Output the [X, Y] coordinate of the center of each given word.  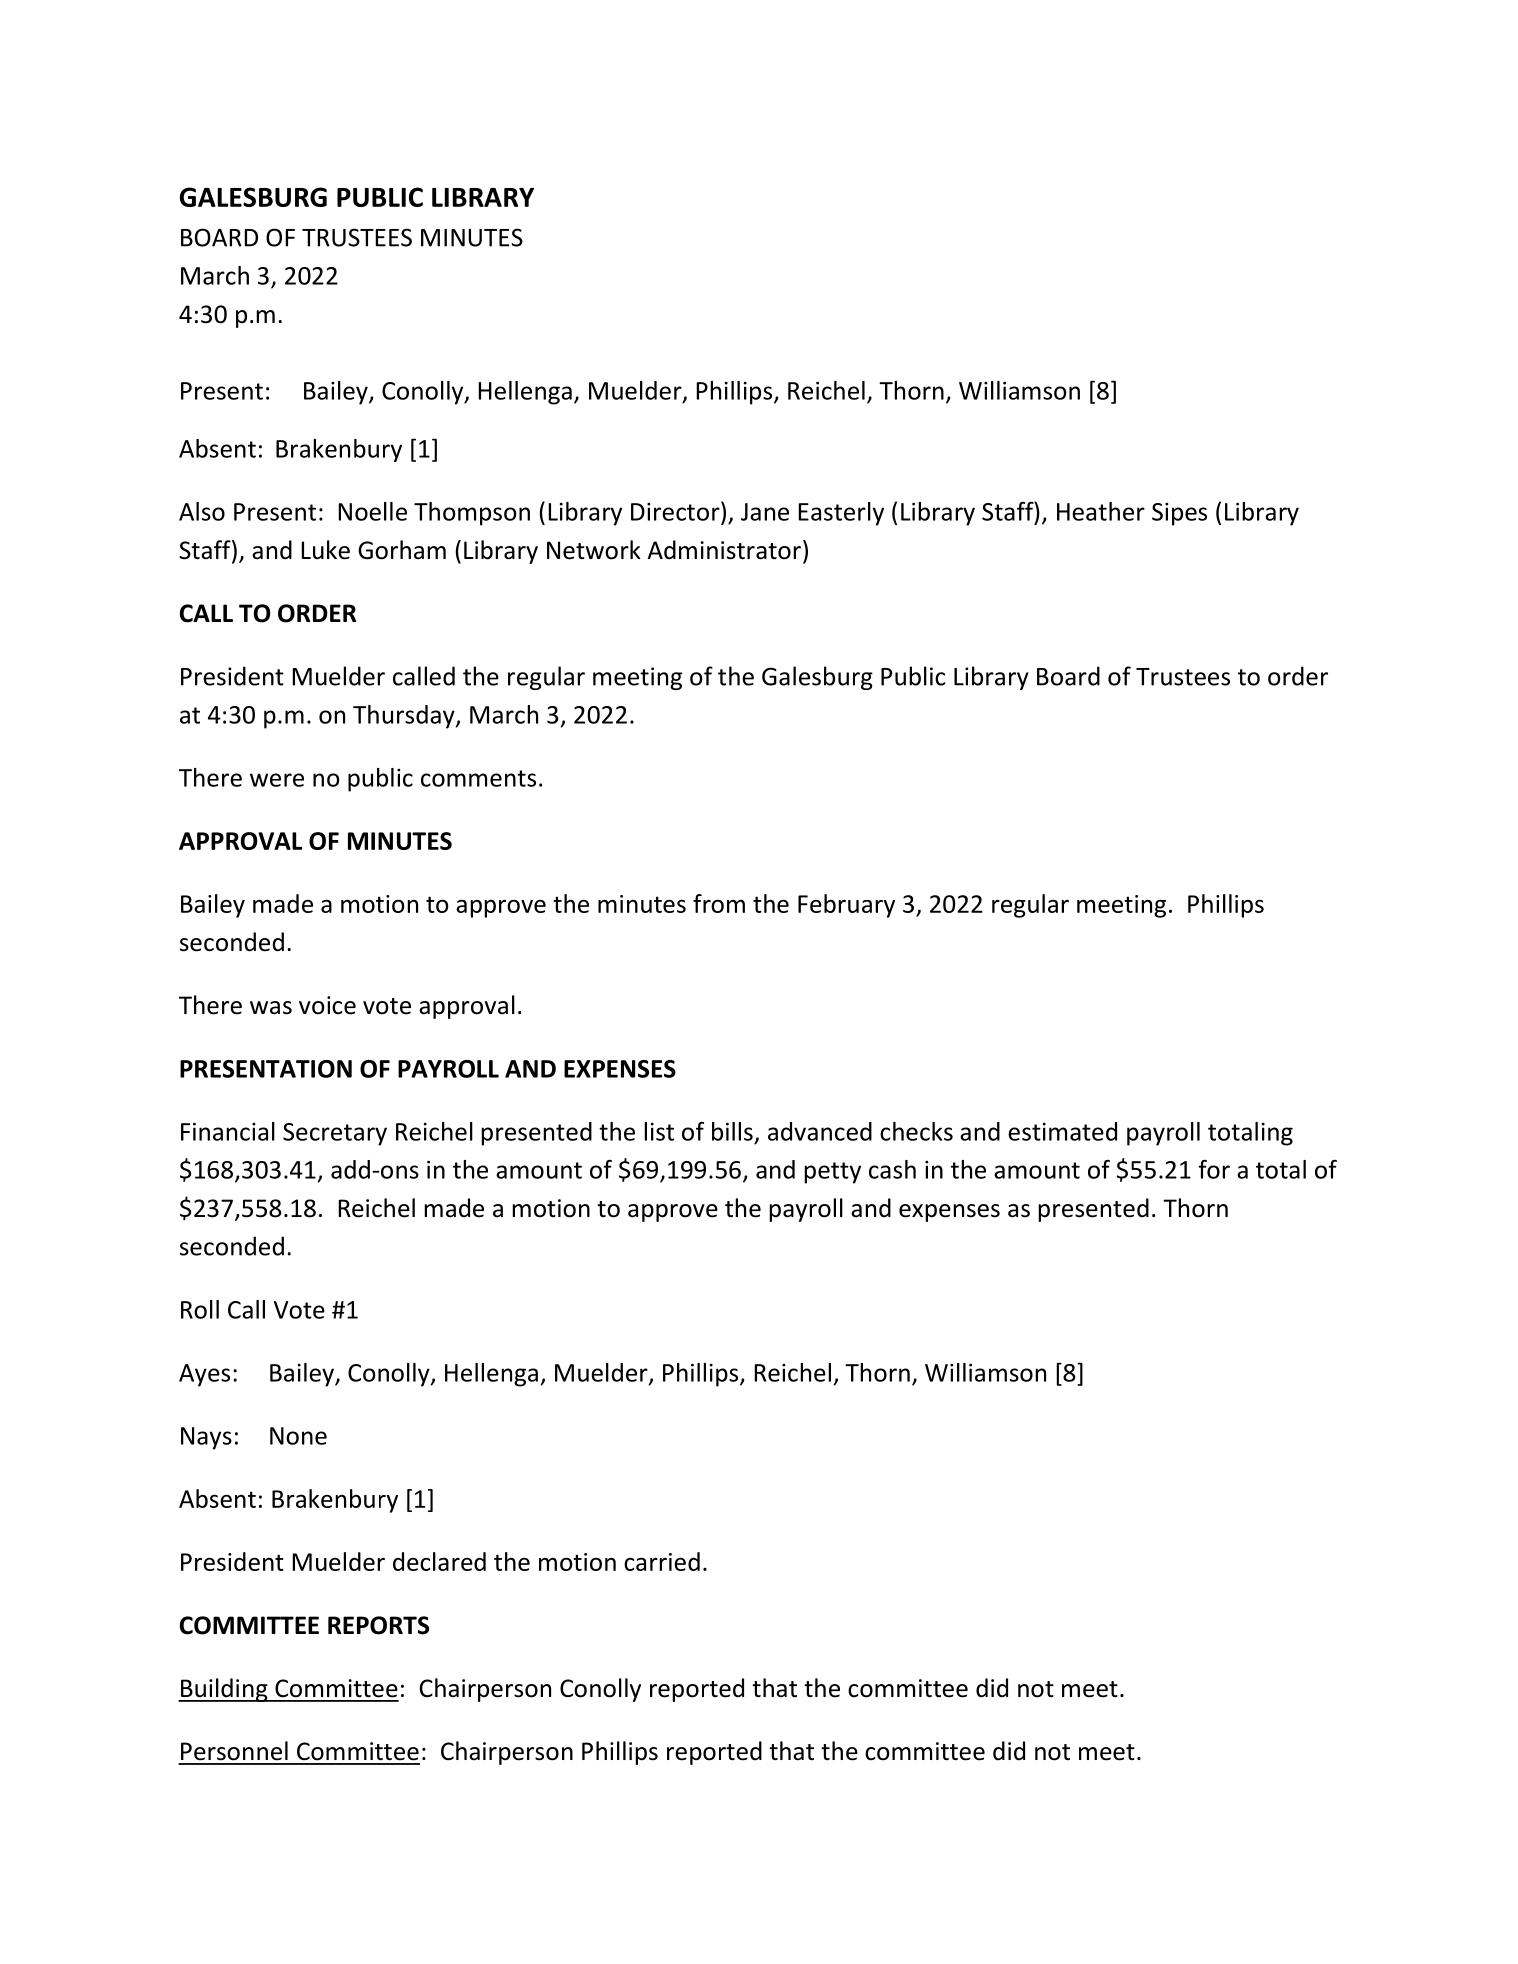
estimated [1062, 1131]
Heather [1101, 511]
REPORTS [378, 1625]
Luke [325, 550]
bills [732, 1131]
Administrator [724, 550]
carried [662, 1561]
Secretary [335, 1134]
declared [439, 1561]
